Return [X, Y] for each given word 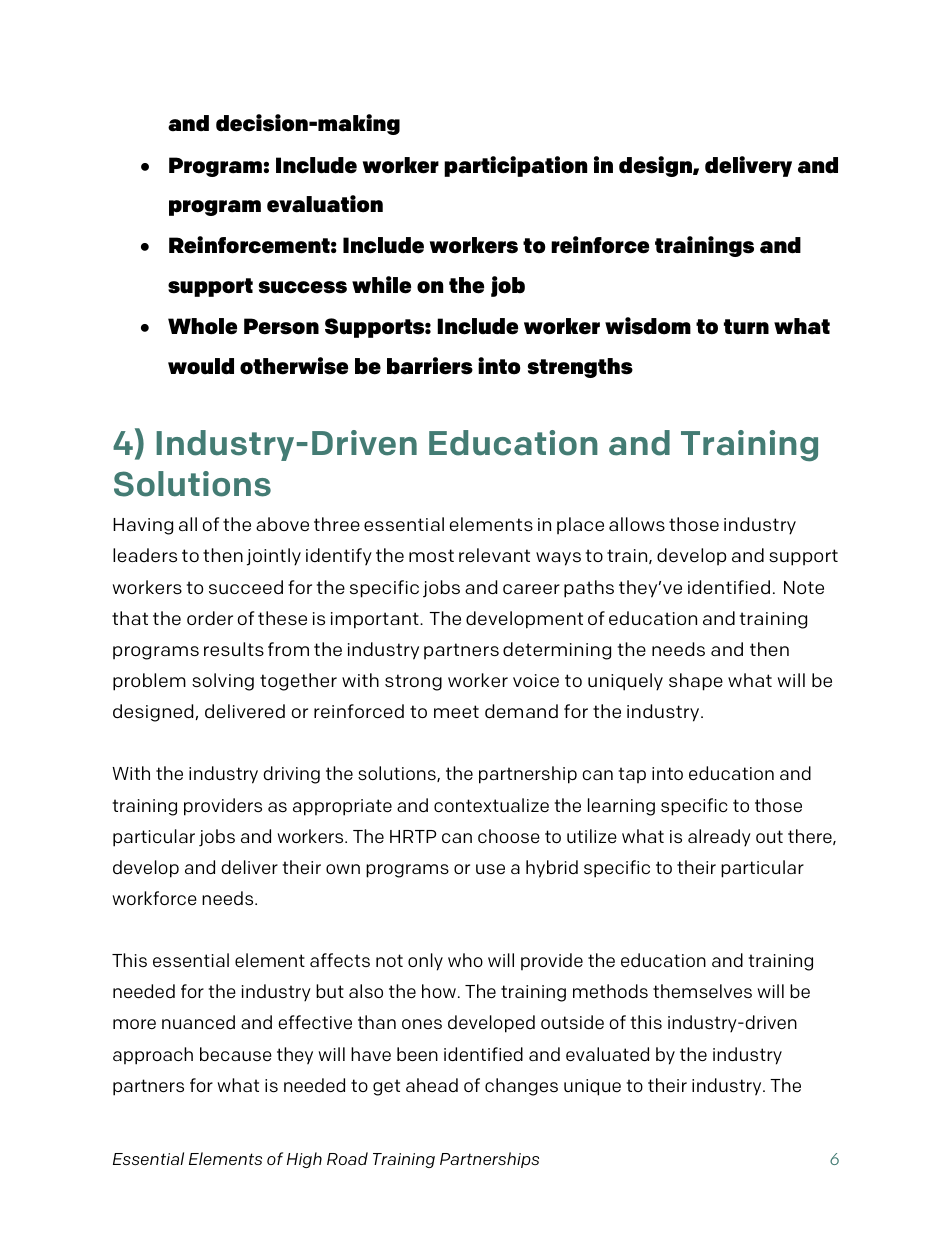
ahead [432, 1085]
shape [696, 682]
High [304, 1160]
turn [746, 327]
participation [515, 166]
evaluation [325, 204]
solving [223, 682]
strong [413, 682]
